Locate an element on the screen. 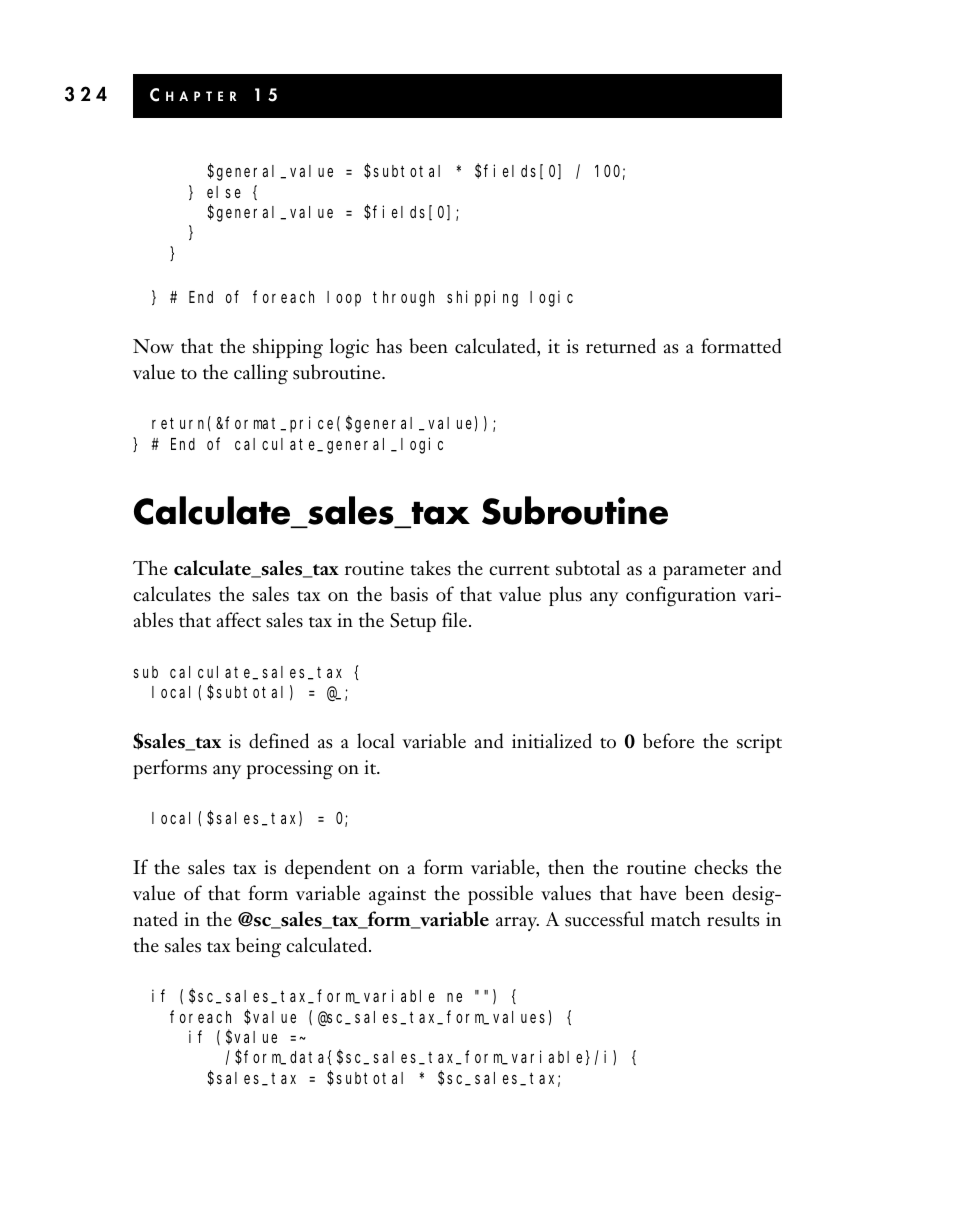  calling is located at coordinates (261, 374).
